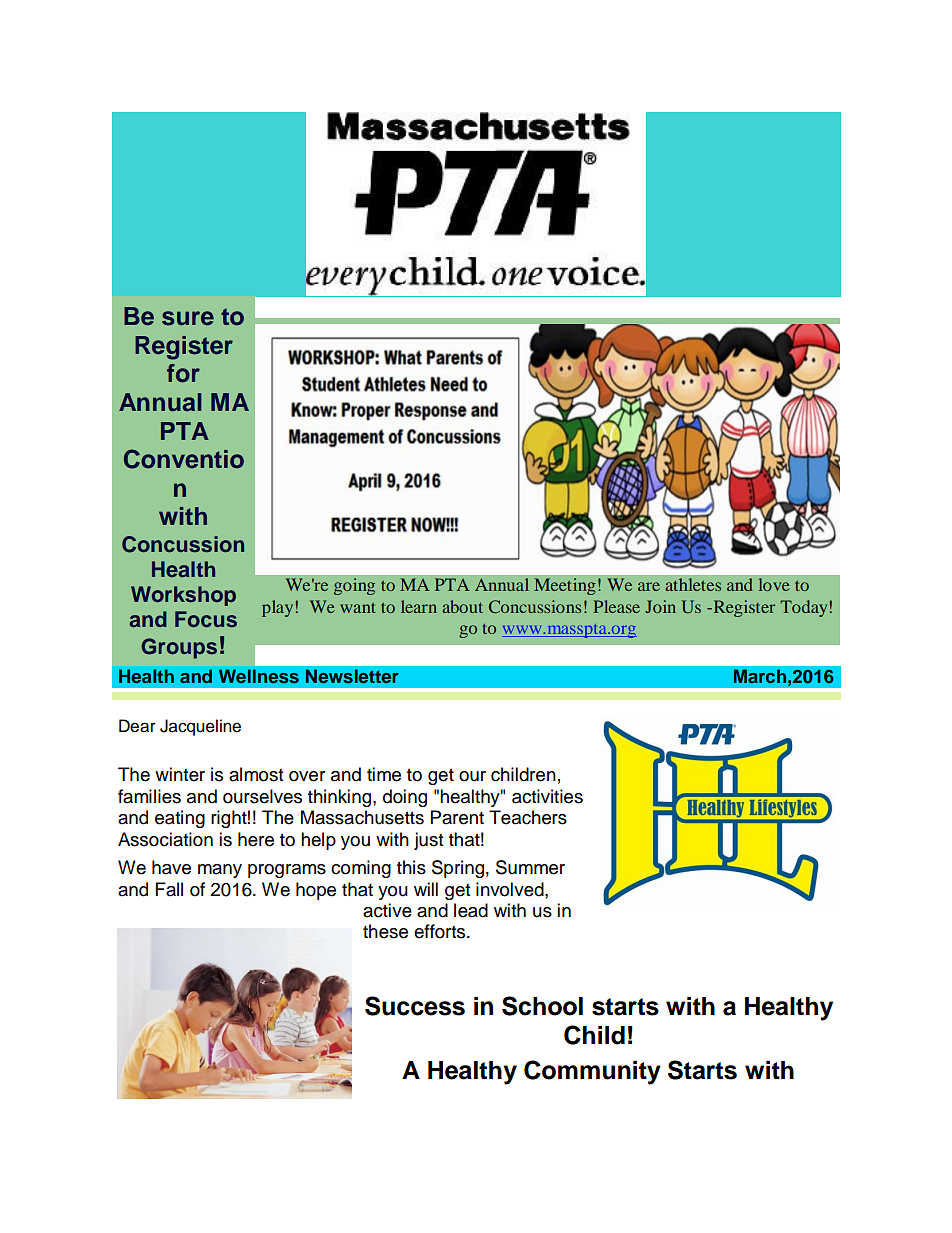  What do you see at coordinates (542, 1006) in the screenshot?
I see `School` at bounding box center [542, 1006].
